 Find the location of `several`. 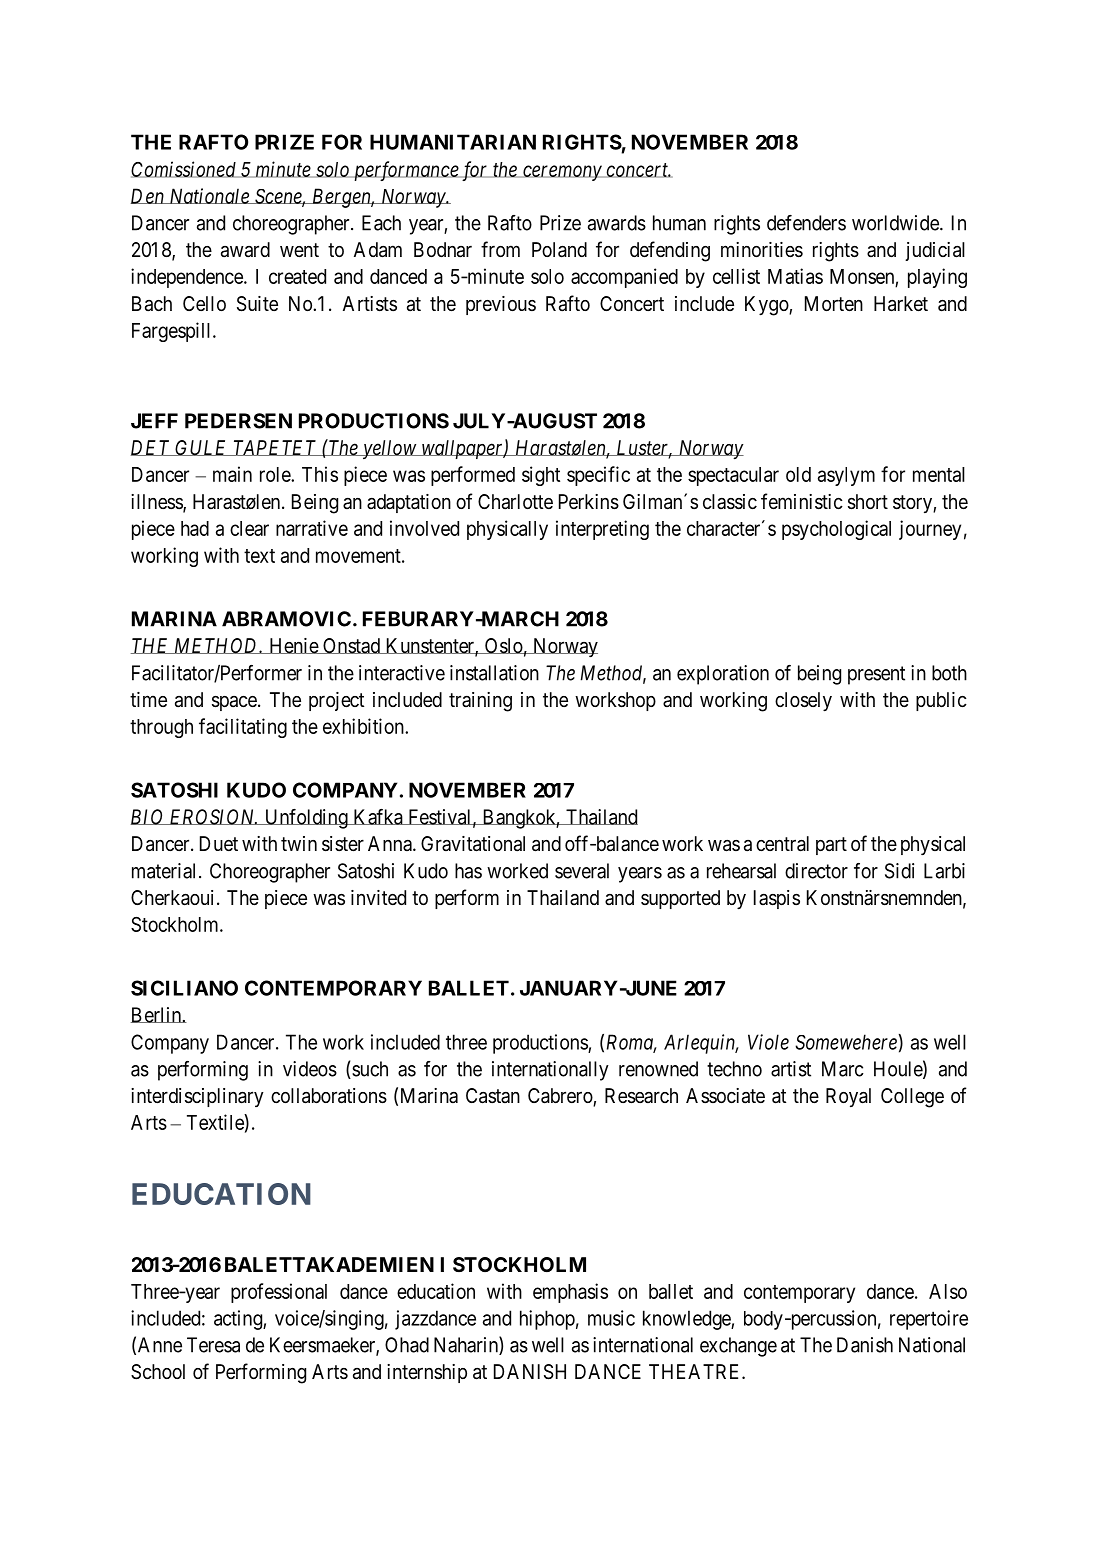

several is located at coordinates (582, 871).
